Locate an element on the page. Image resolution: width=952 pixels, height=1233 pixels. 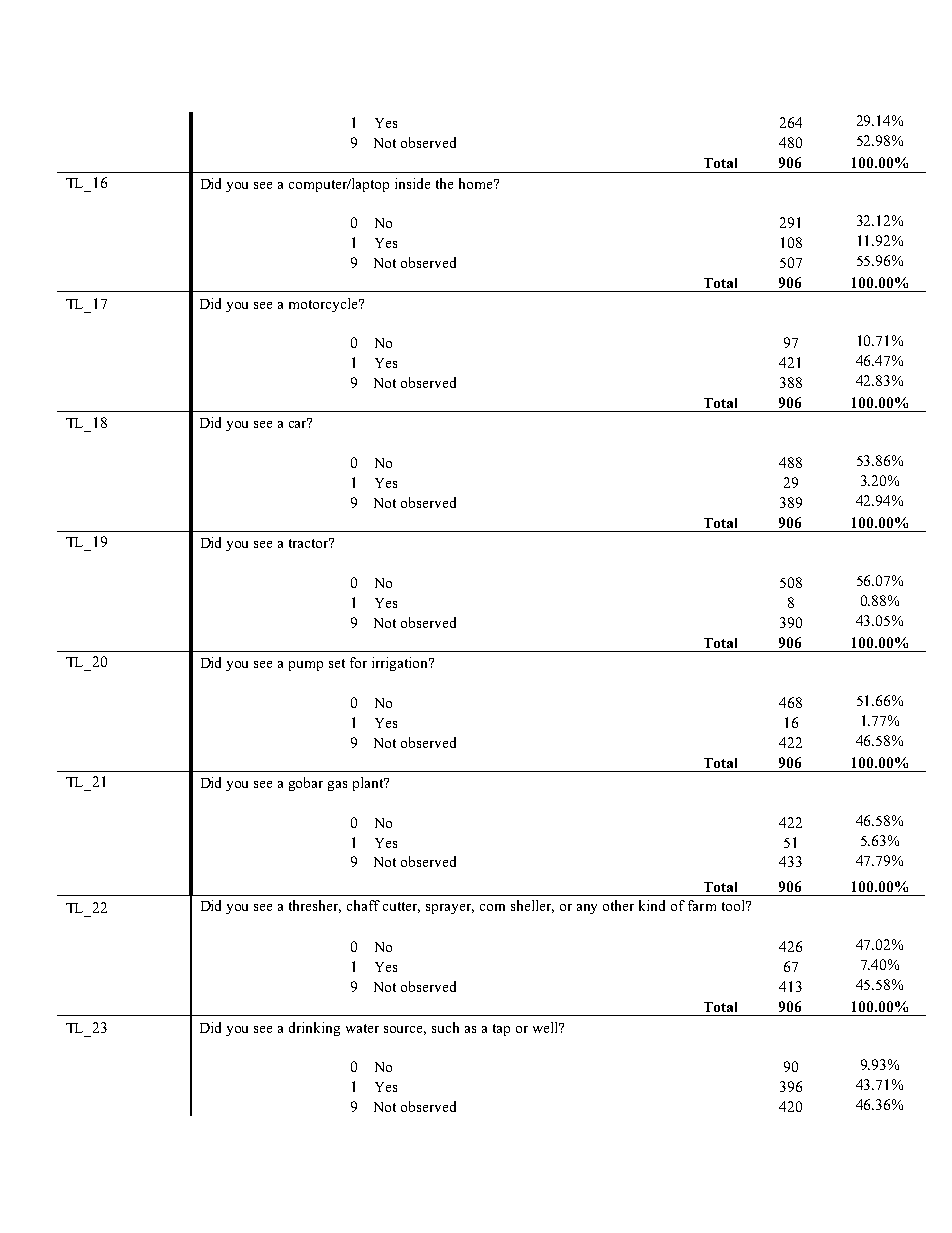
thresher is located at coordinates (315, 906).
